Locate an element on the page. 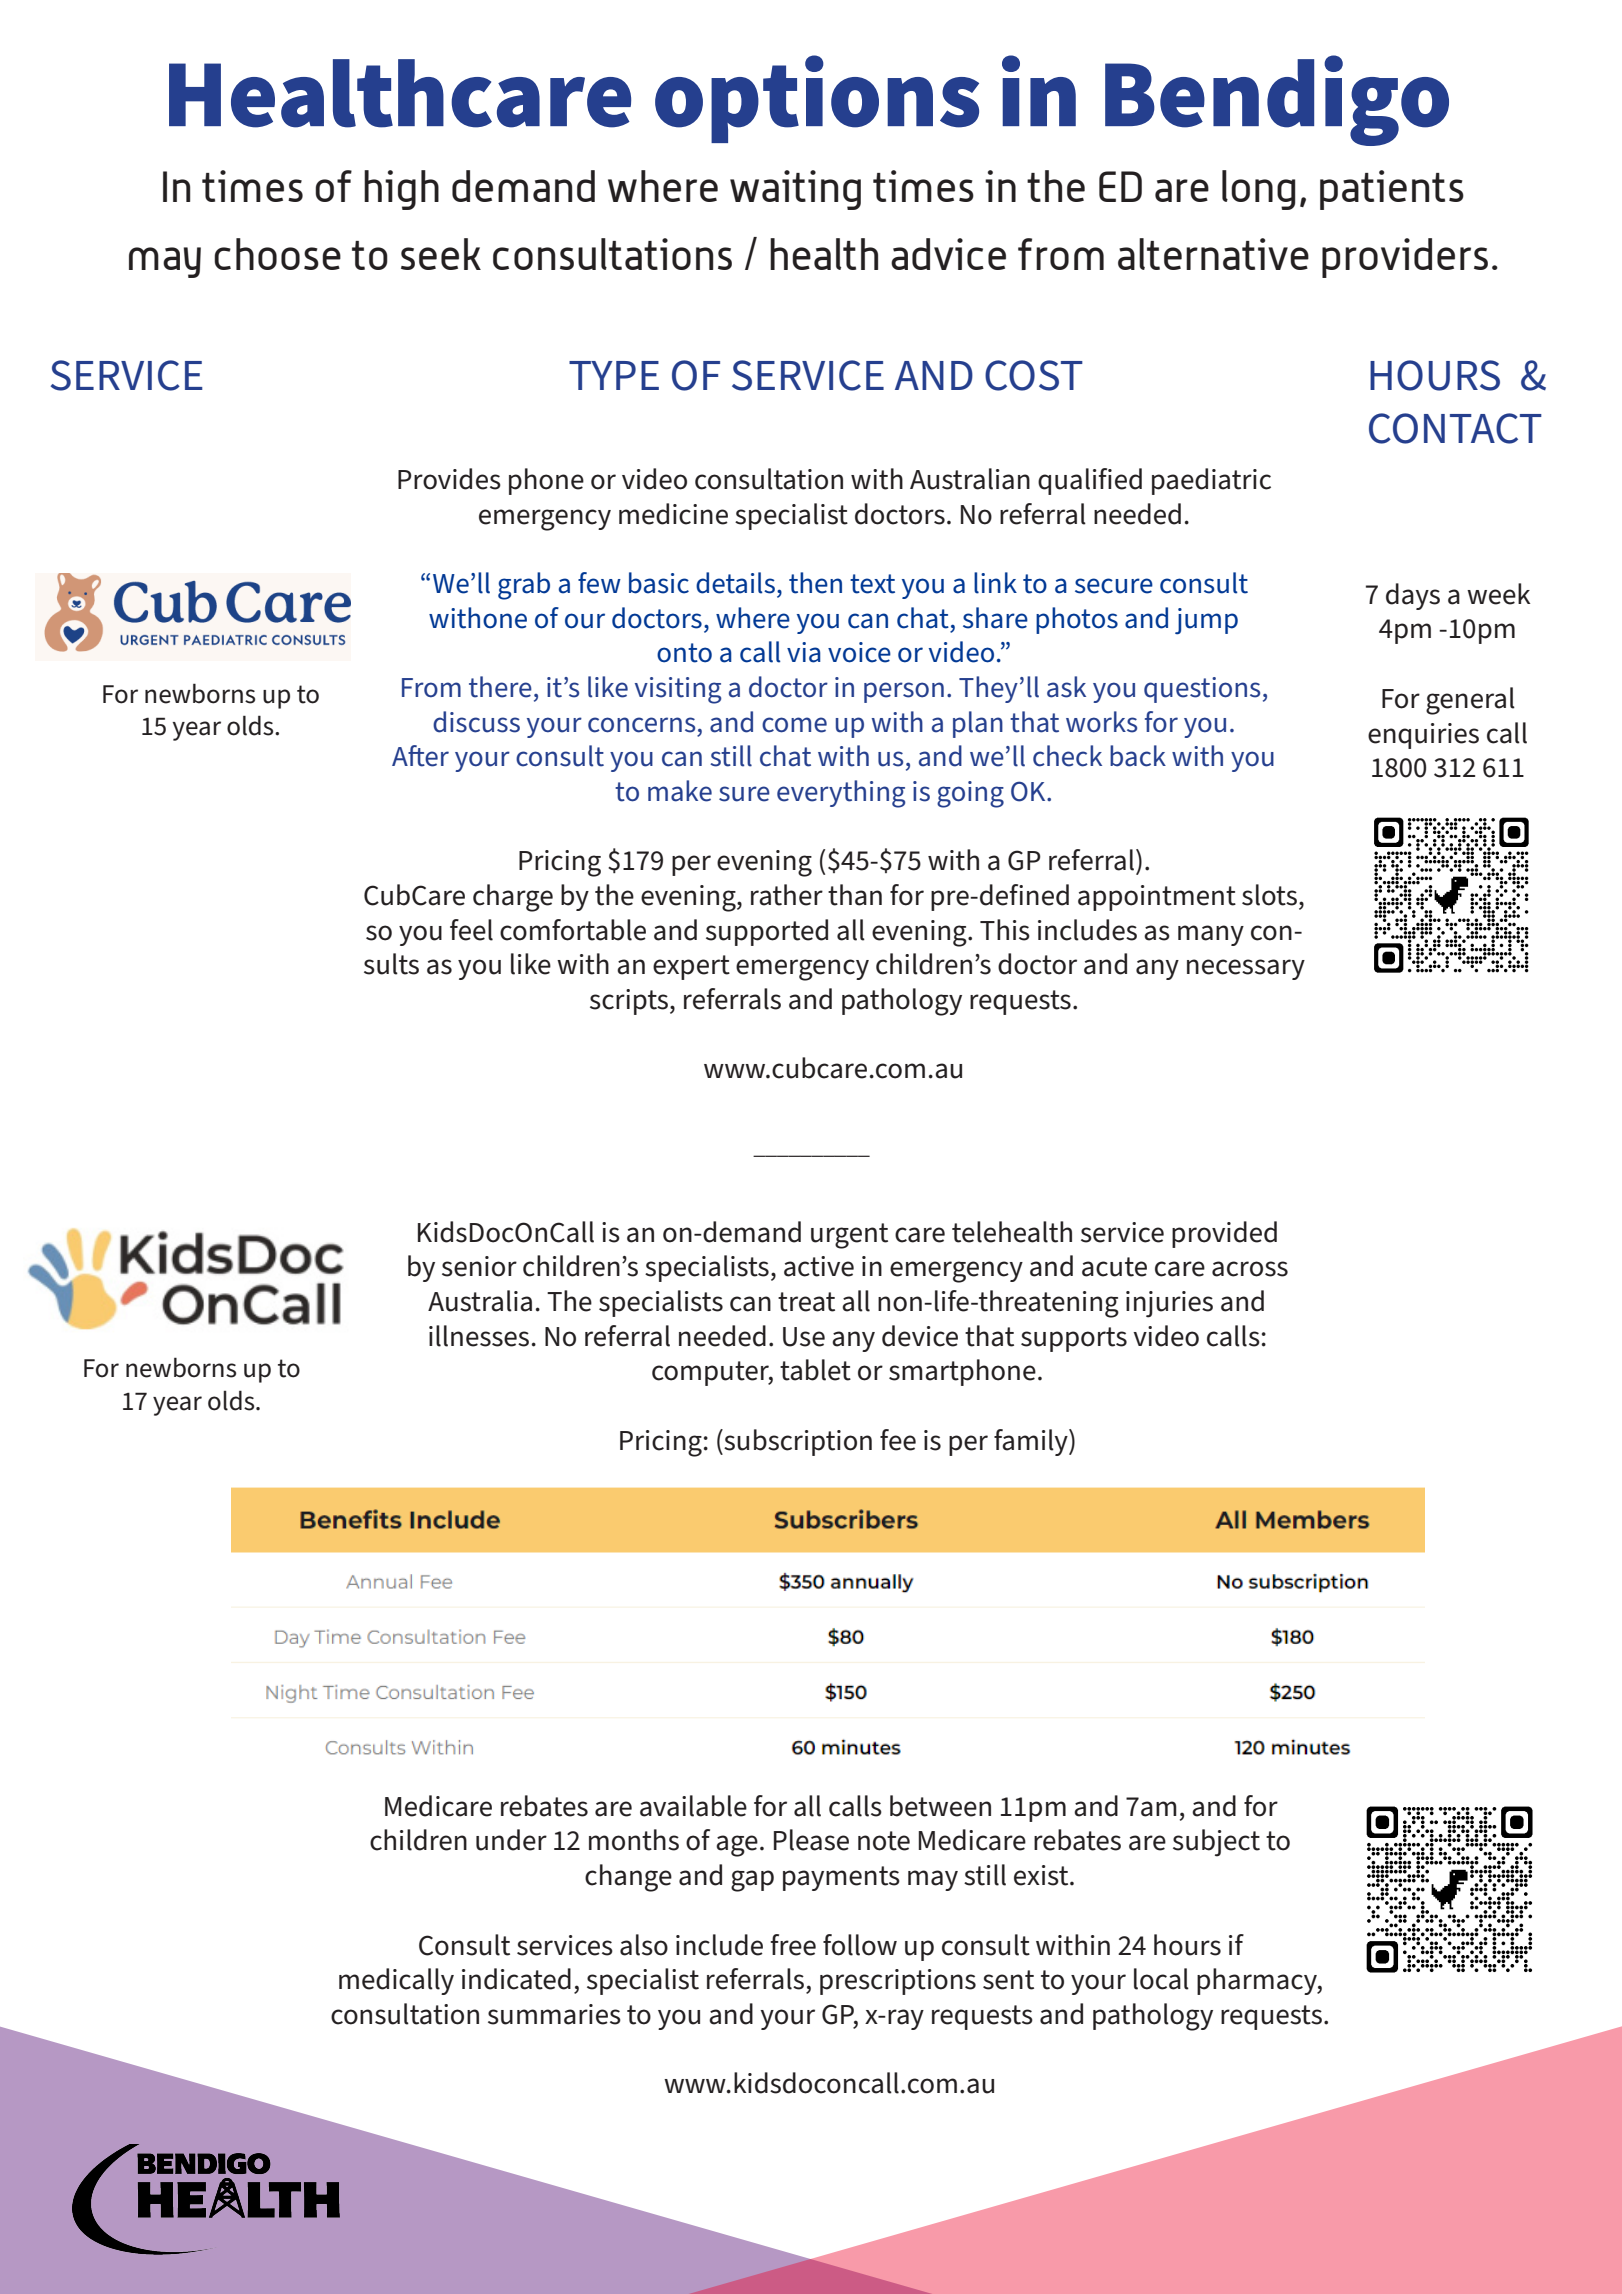 The height and width of the document is (2294, 1622). After is located at coordinates (420, 756).
